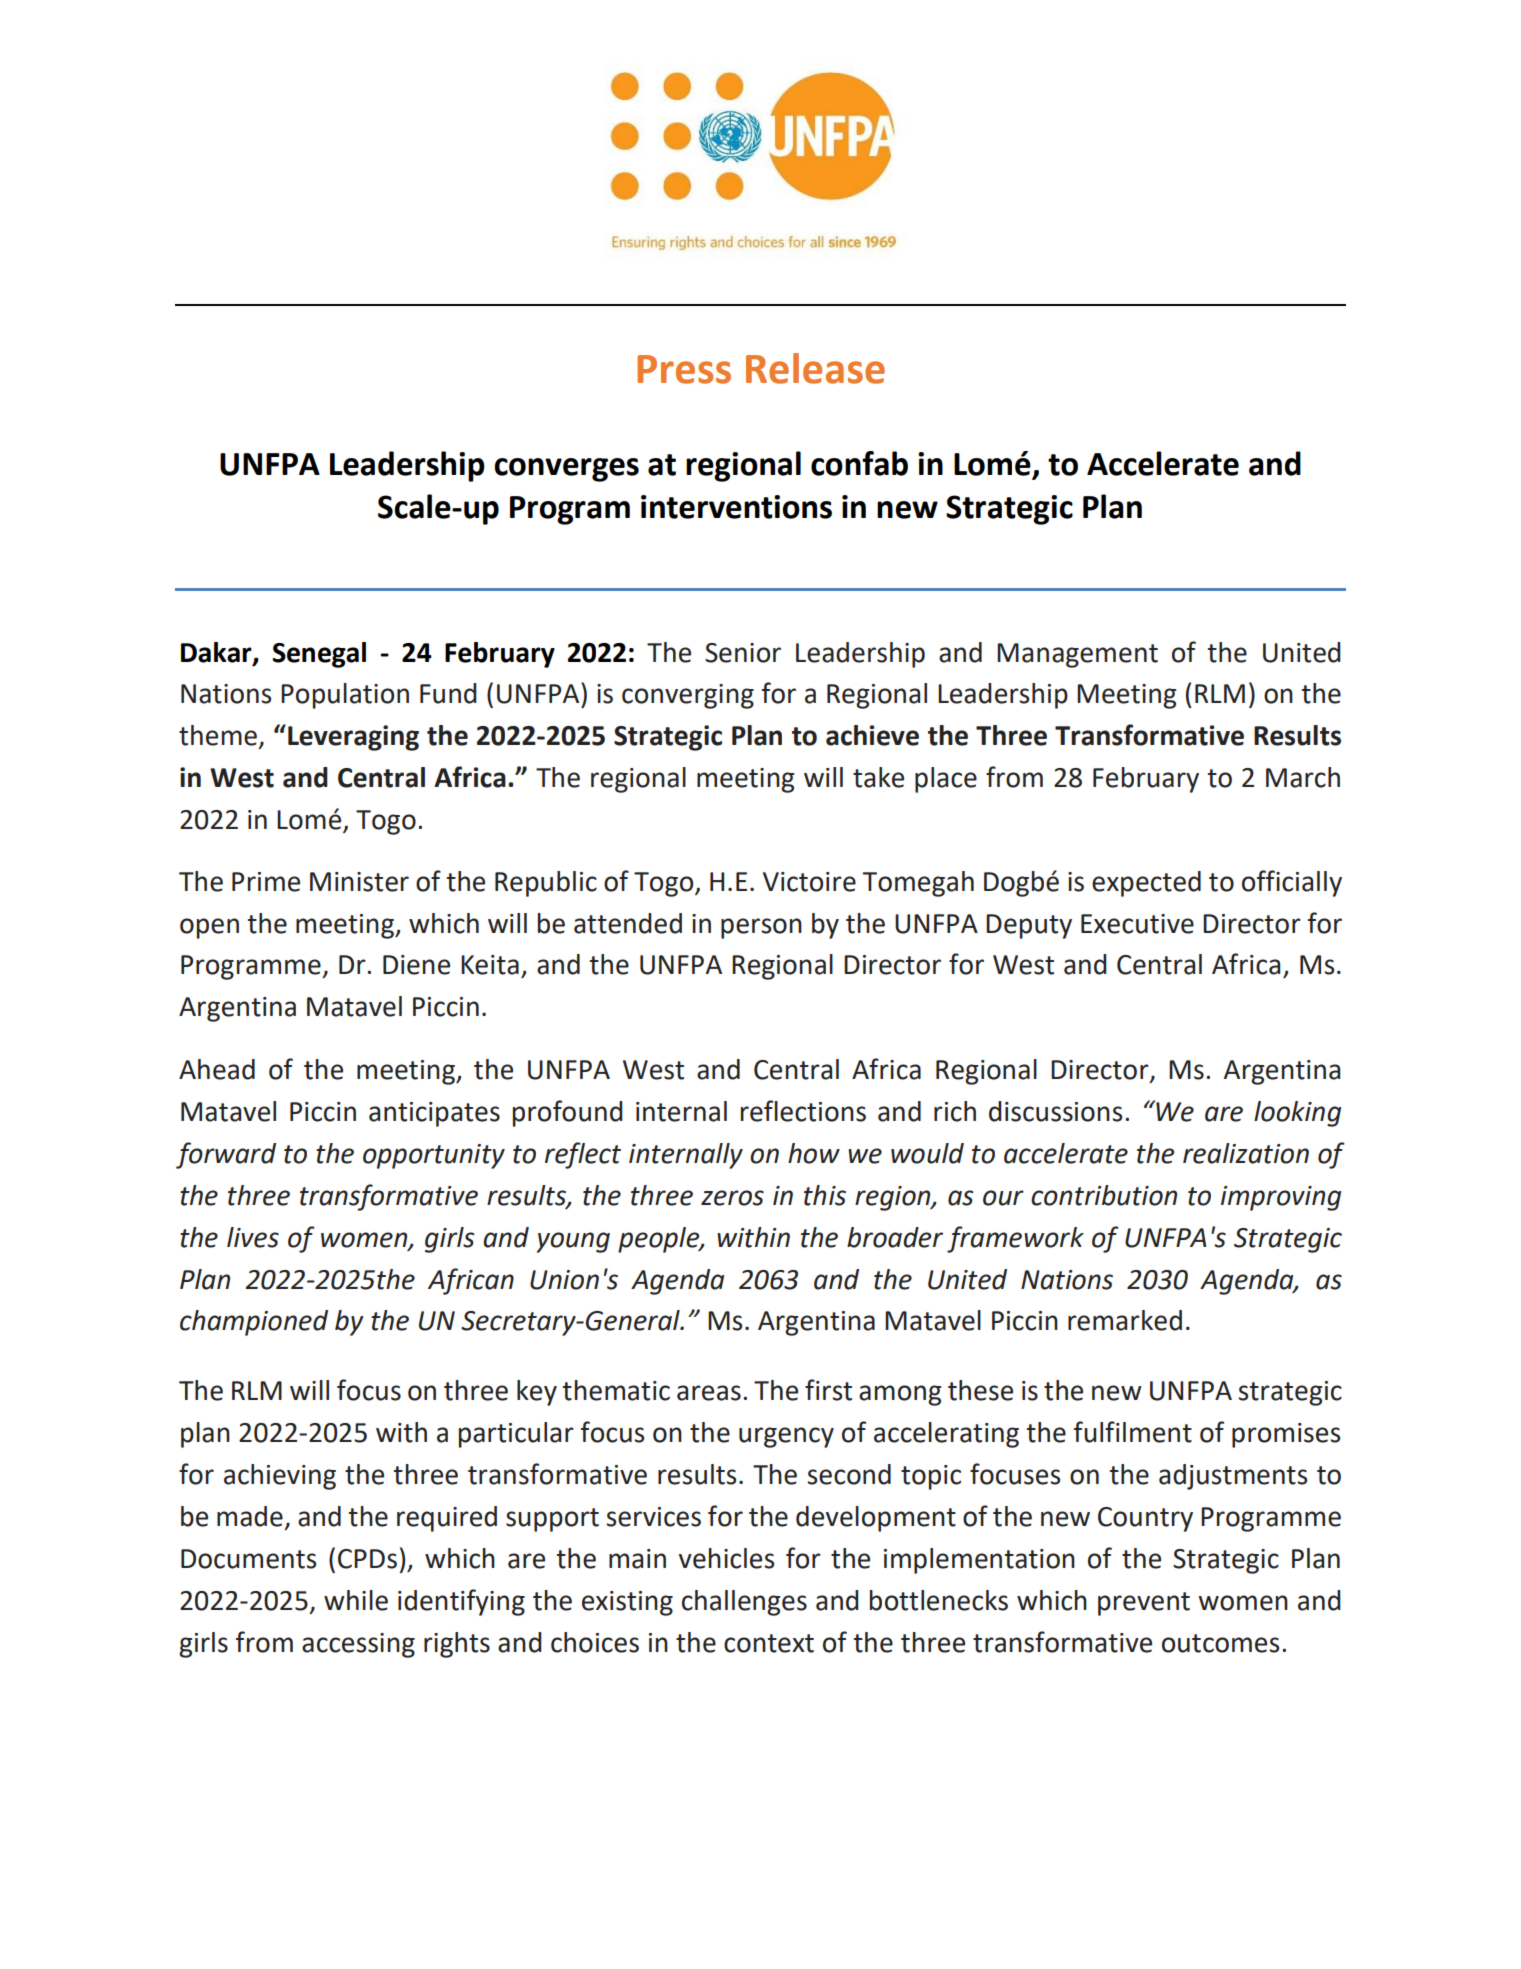  I want to click on prevent, so click(1144, 1604).
